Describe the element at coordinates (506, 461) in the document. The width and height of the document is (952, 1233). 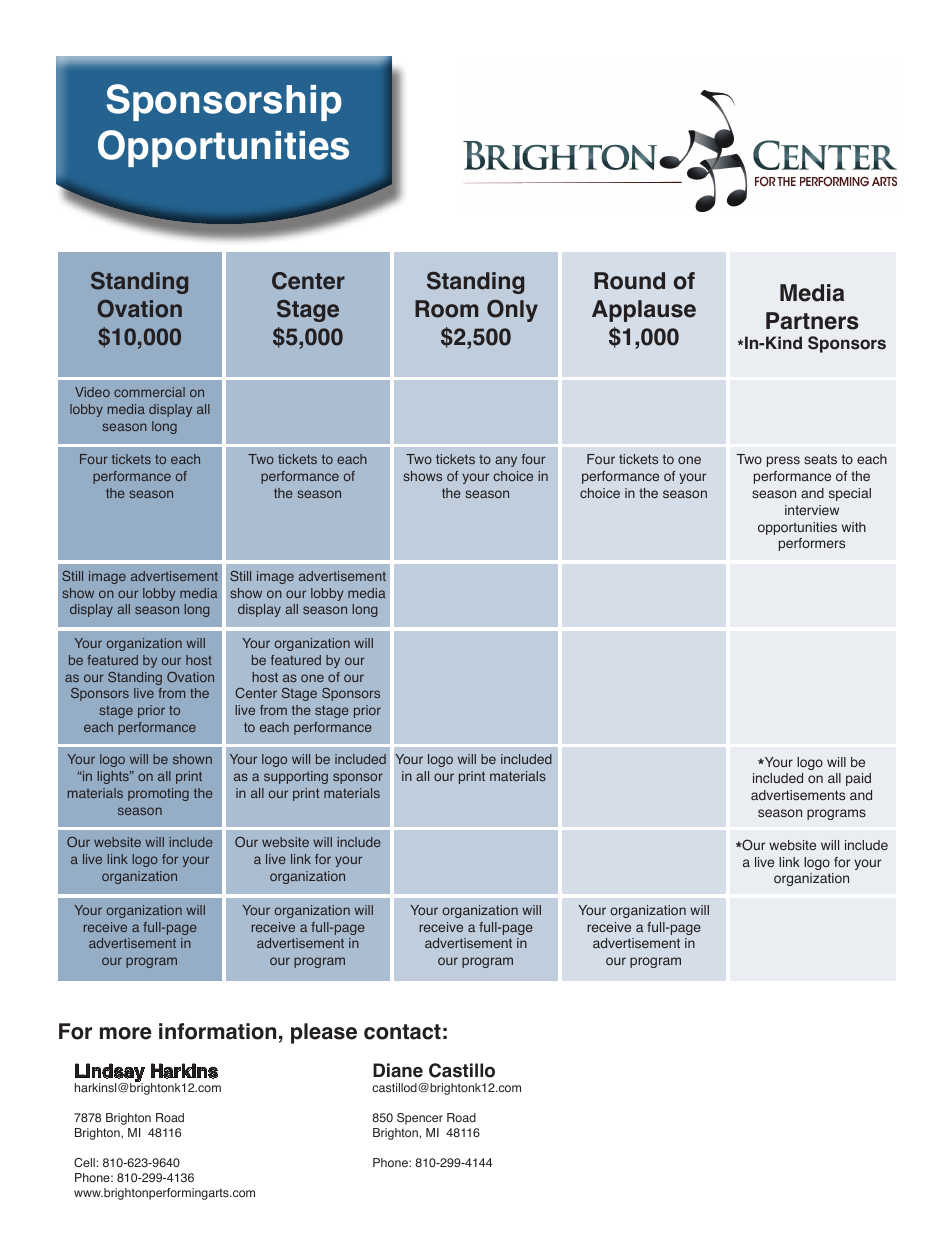
I see `any` at that location.
